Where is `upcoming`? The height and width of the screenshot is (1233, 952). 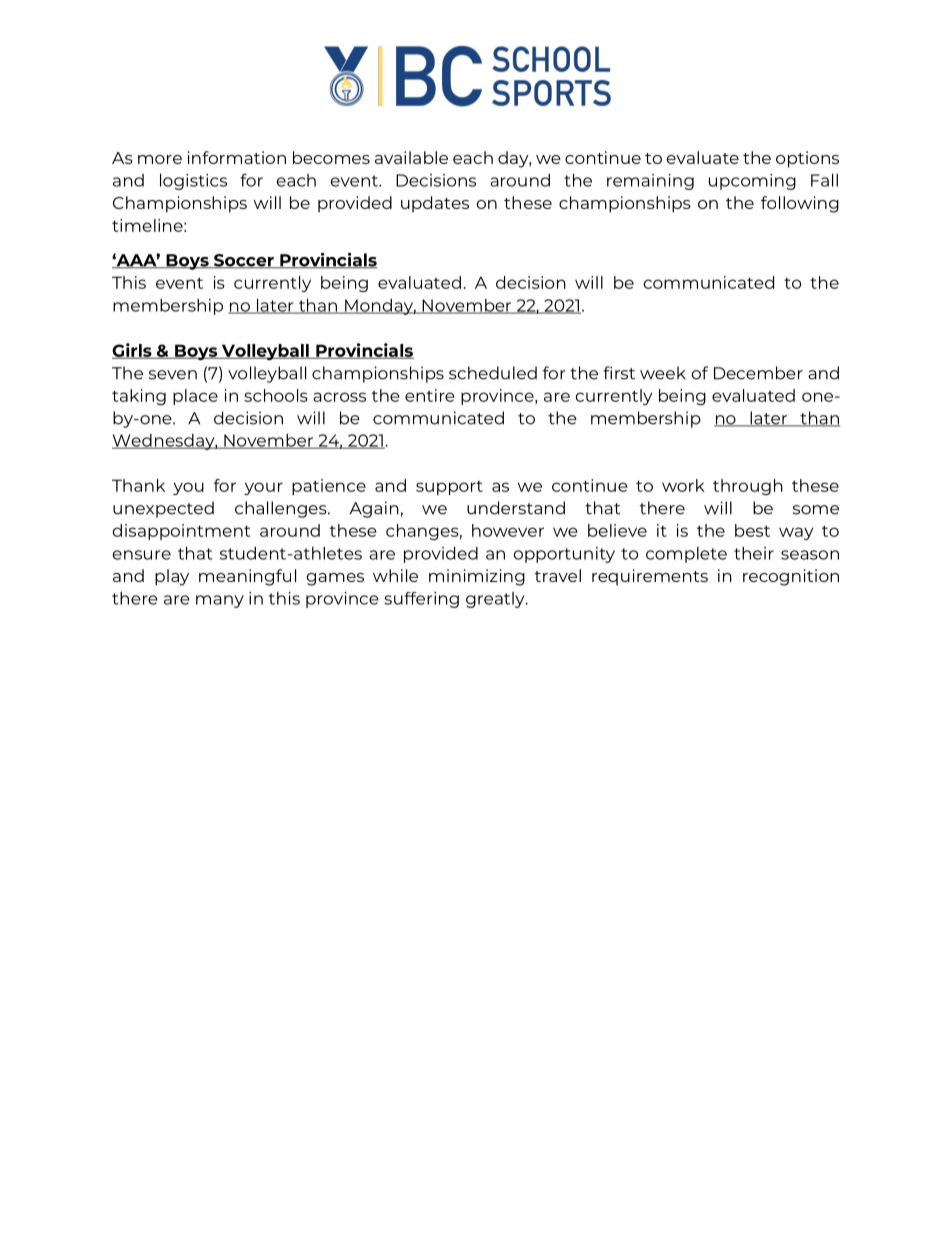
upcoming is located at coordinates (752, 182).
